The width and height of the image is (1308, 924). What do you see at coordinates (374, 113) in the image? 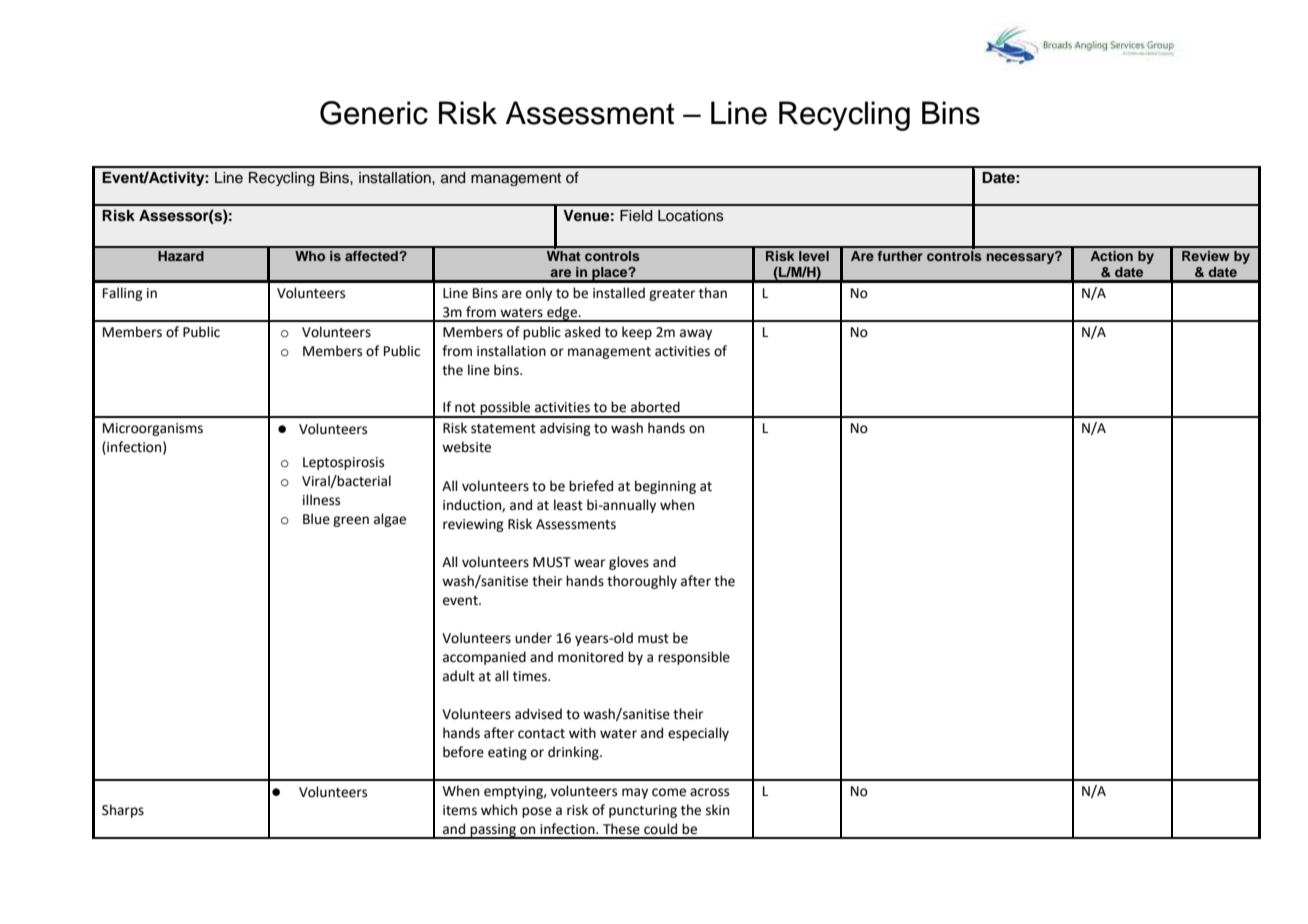
I see `Generic` at bounding box center [374, 113].
